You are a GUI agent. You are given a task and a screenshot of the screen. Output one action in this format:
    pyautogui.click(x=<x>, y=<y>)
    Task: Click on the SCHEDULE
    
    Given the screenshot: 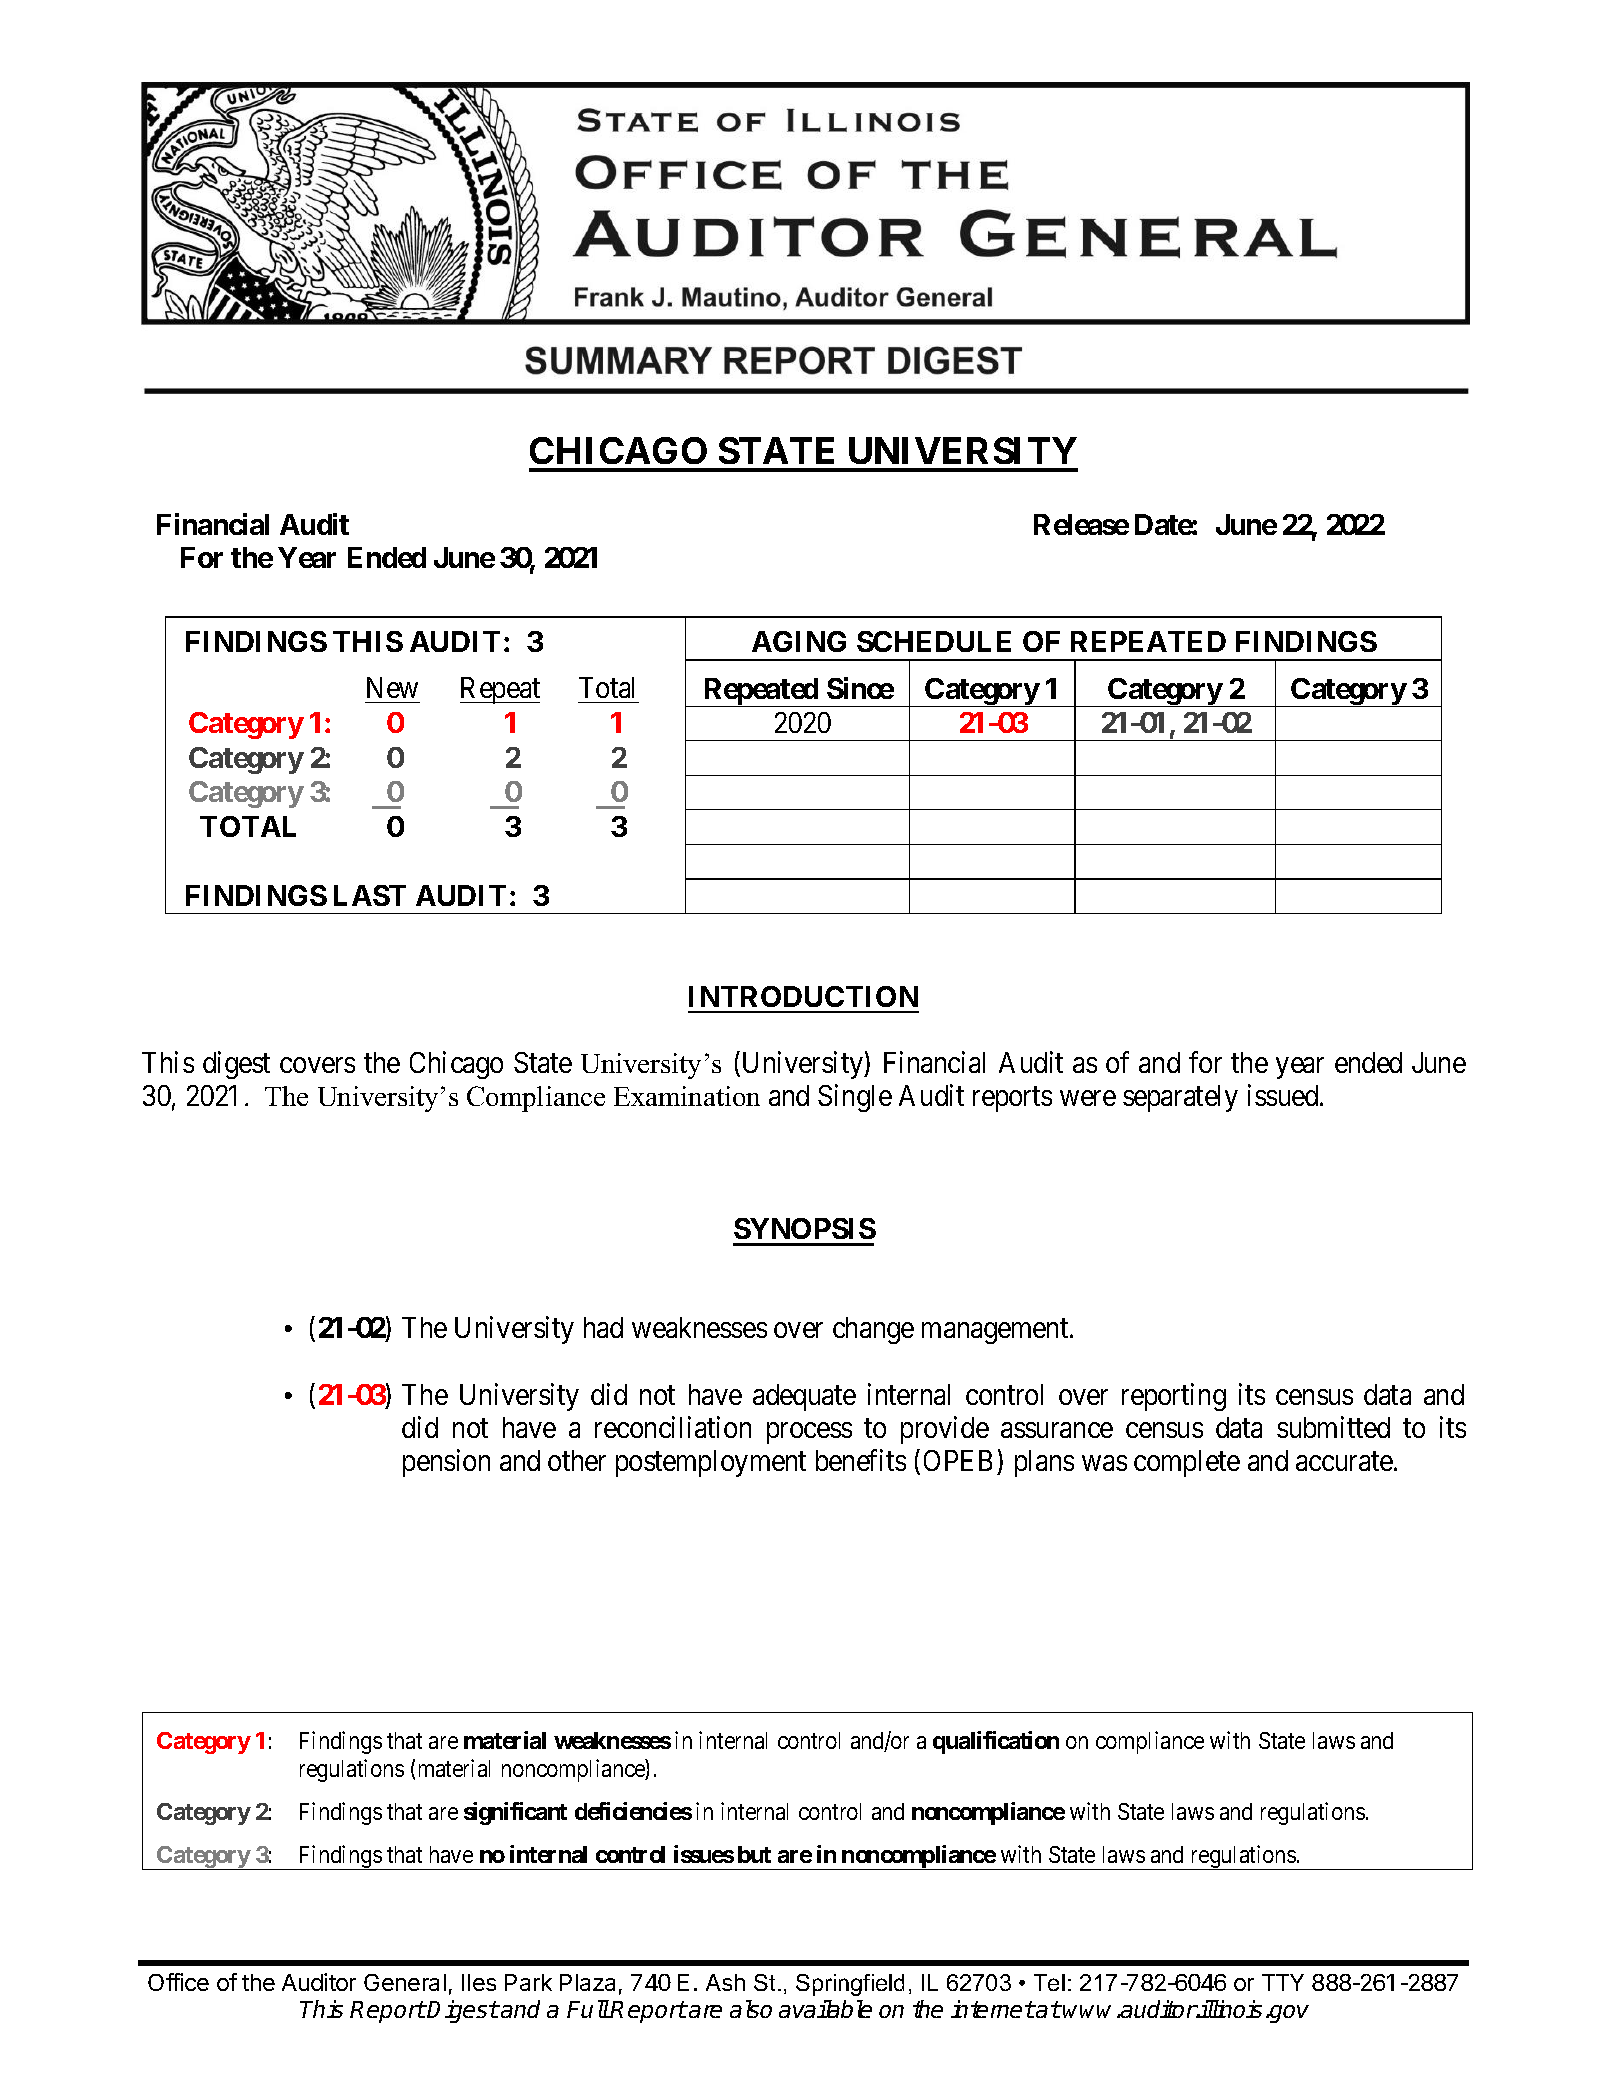 What is the action you would take?
    pyautogui.click(x=934, y=641)
